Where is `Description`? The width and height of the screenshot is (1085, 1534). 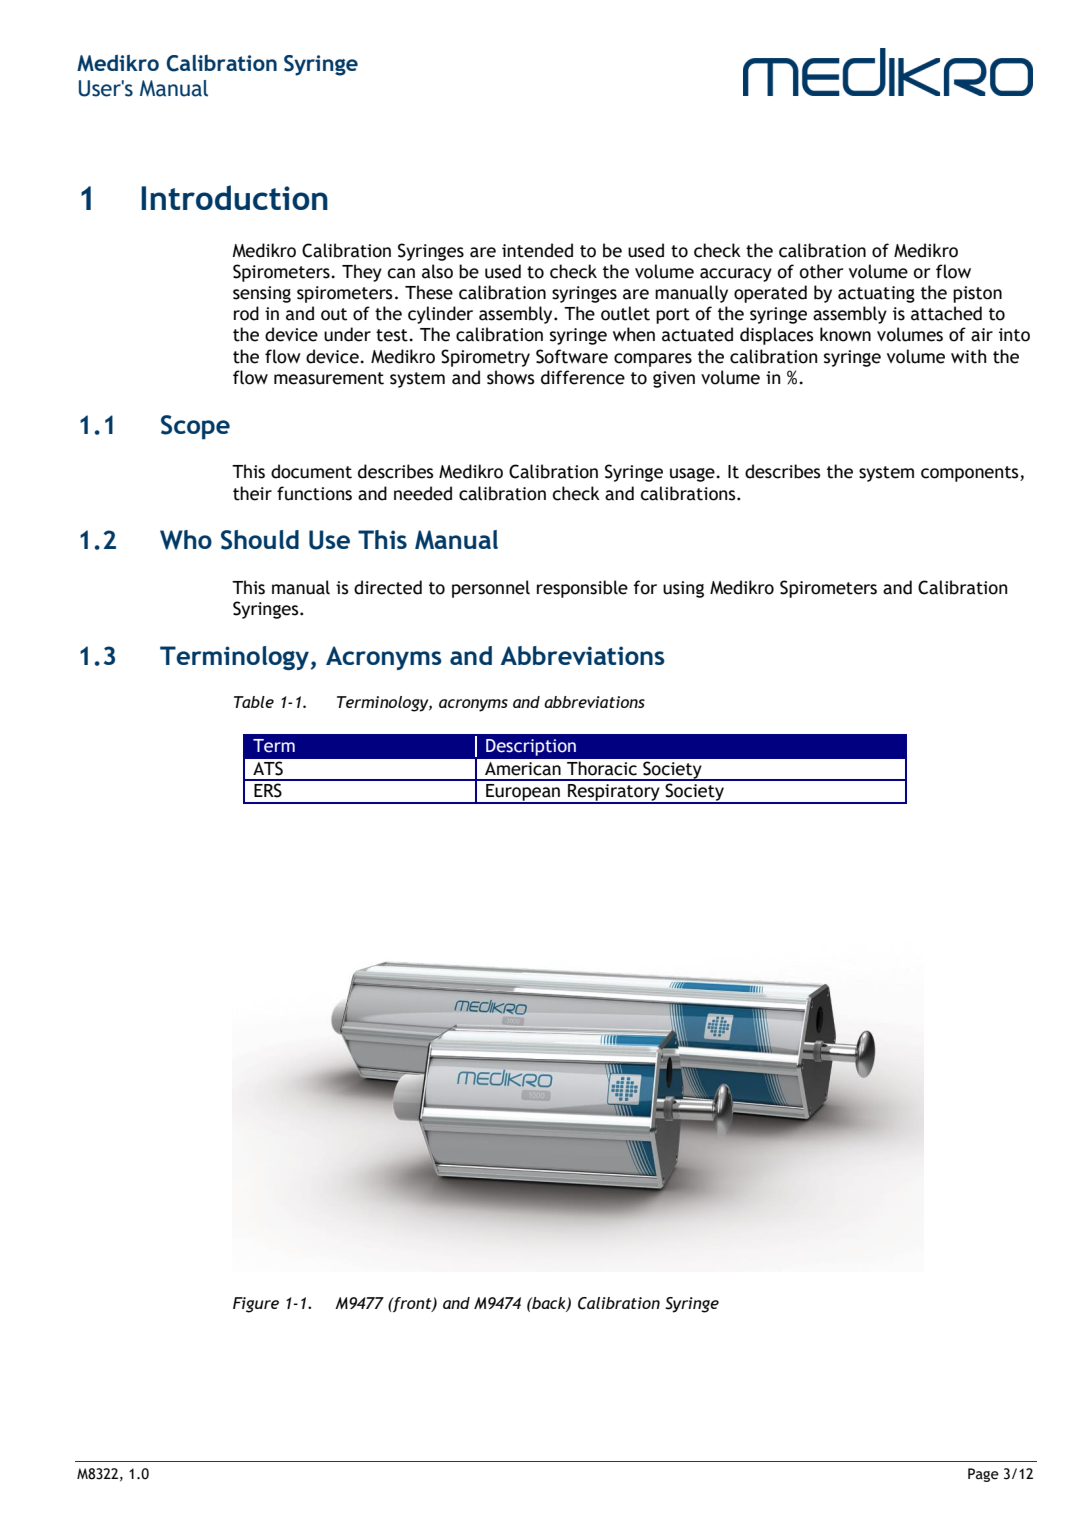 Description is located at coordinates (531, 747).
